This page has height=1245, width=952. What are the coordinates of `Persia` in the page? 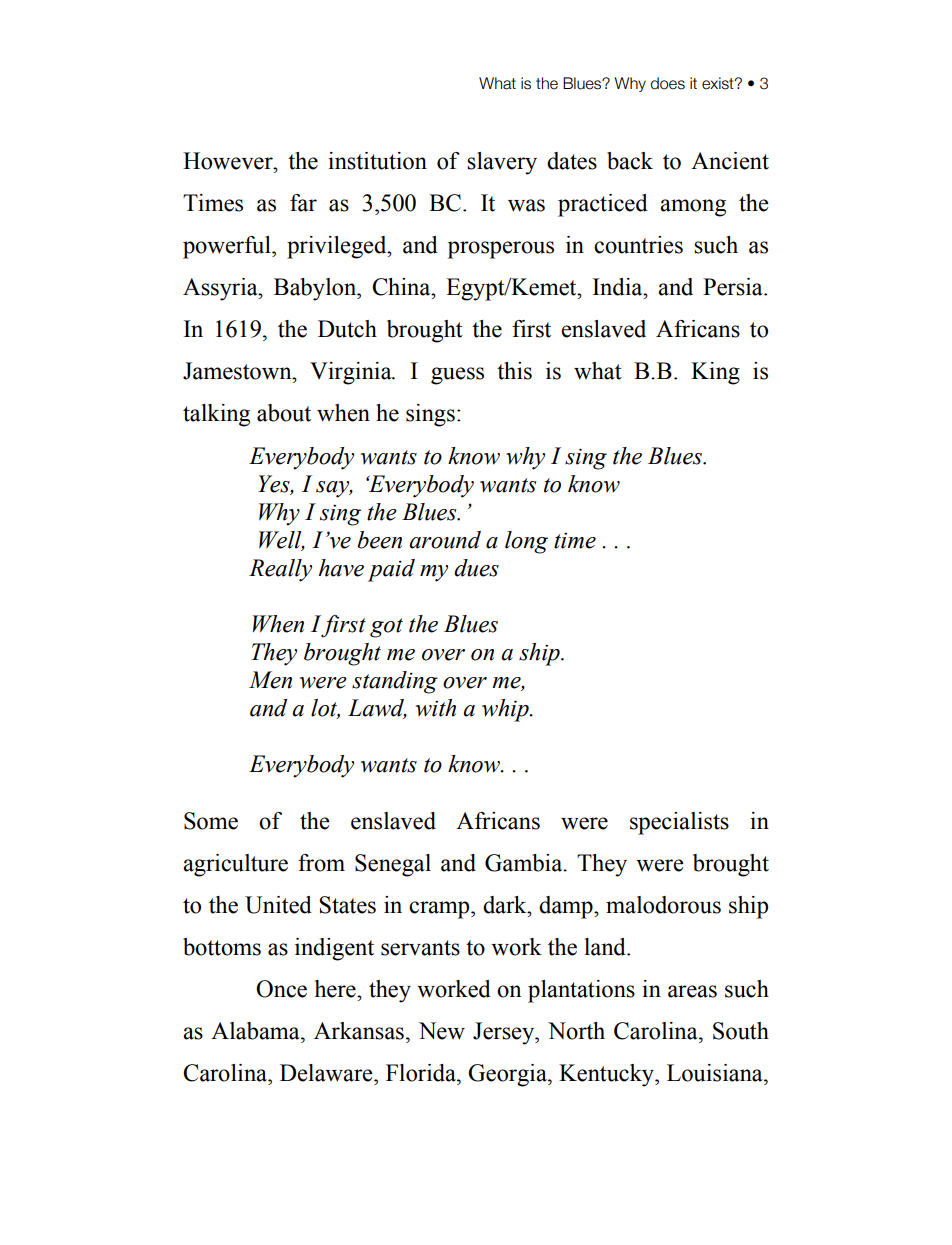 It's located at (734, 287).
